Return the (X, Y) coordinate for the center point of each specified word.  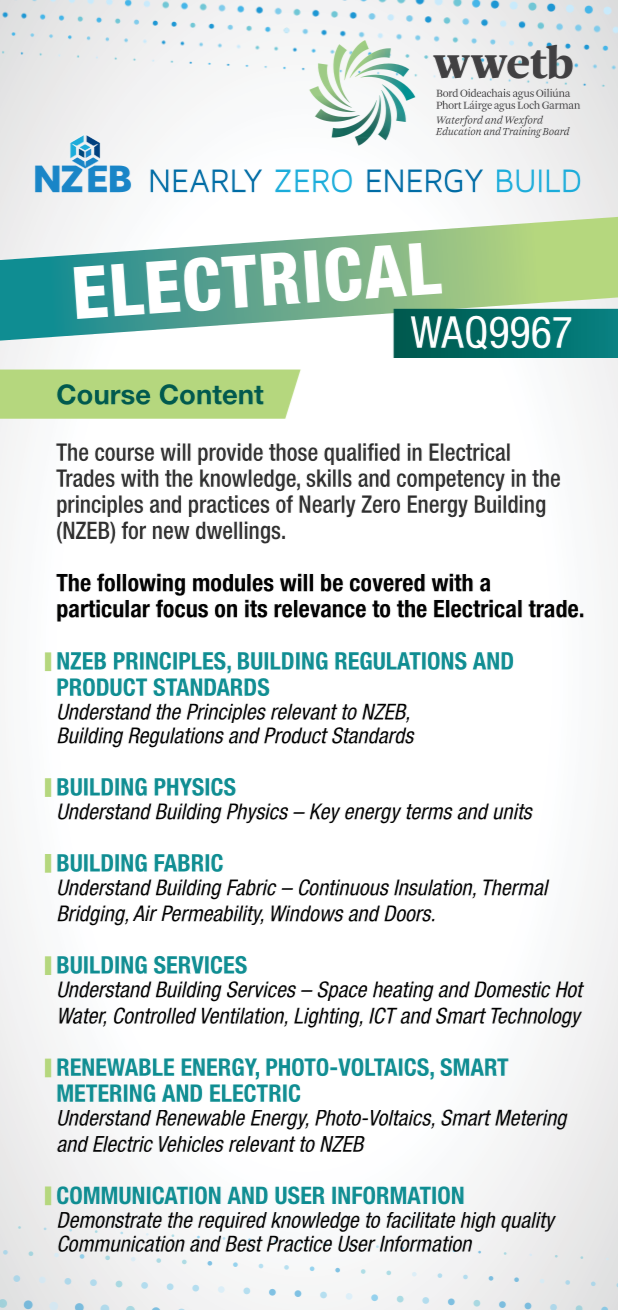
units (513, 811)
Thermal (516, 887)
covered (387, 583)
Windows (307, 913)
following (141, 584)
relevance (320, 609)
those (293, 452)
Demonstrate (110, 1220)
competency (451, 480)
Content (211, 394)
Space (342, 991)
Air (145, 913)
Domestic (512, 989)
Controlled (155, 1015)
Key (325, 813)
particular (103, 610)
